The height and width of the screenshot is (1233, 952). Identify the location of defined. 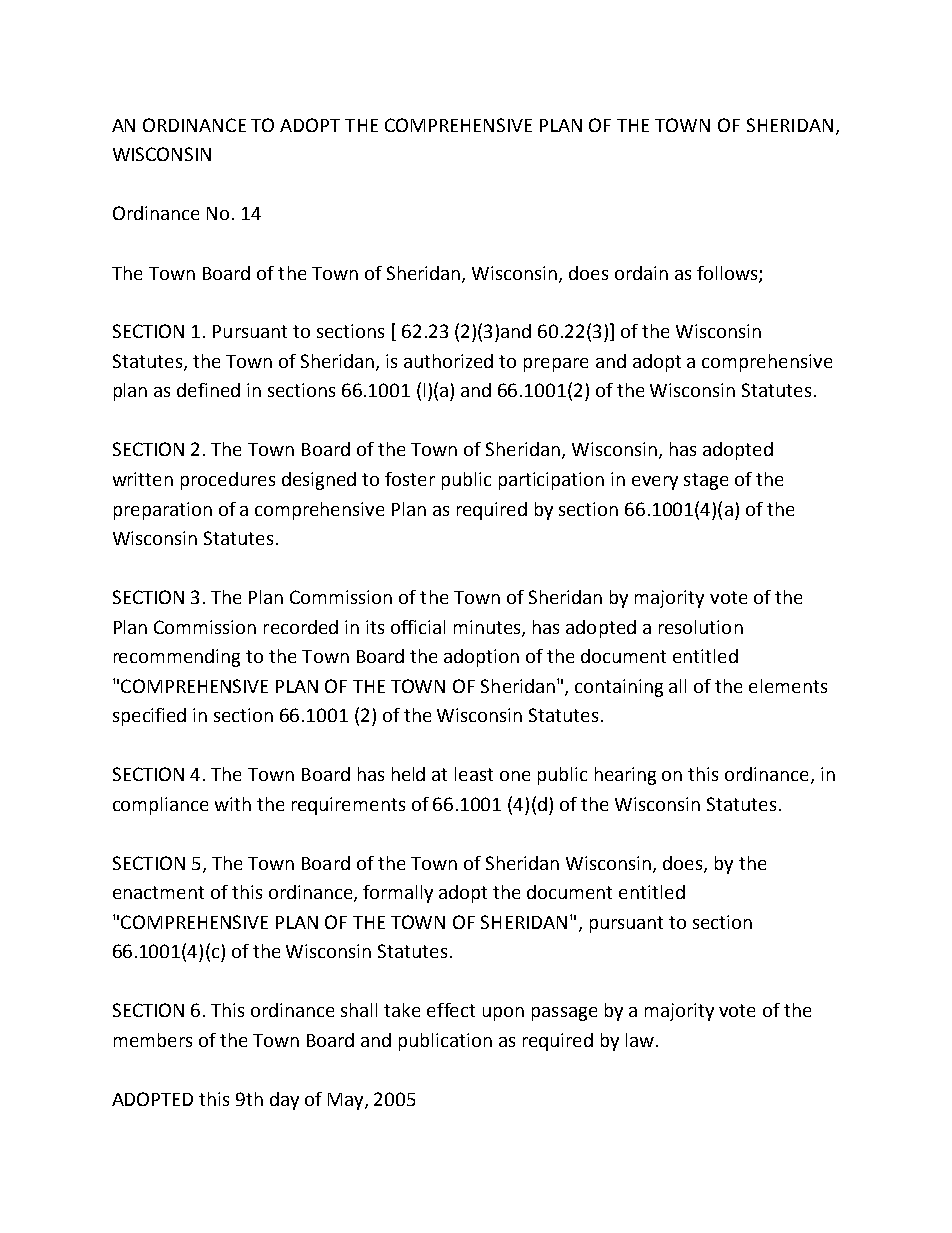
(208, 390).
